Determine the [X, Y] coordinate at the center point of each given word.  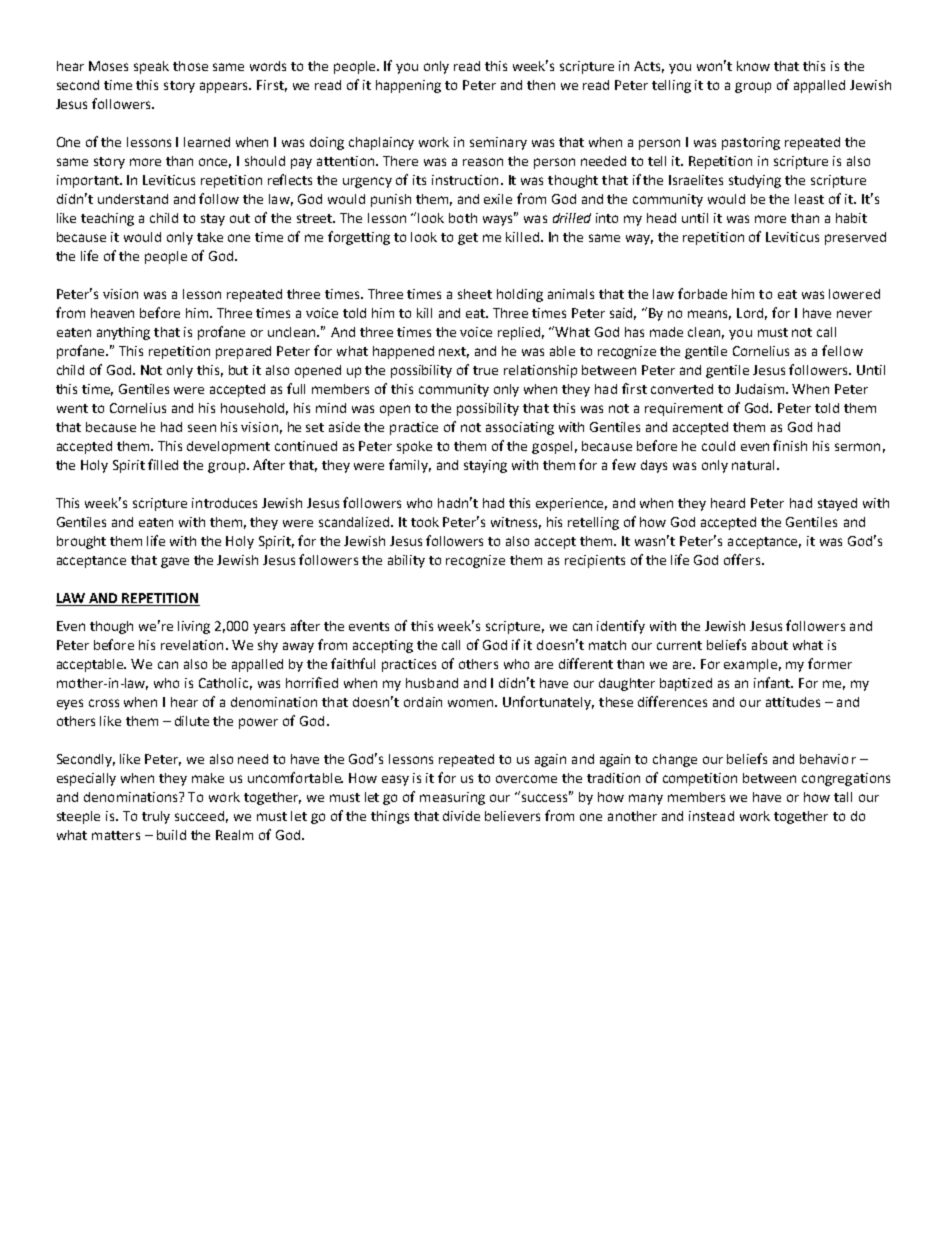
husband [432, 683]
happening [408, 86]
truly [156, 817]
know [753, 66]
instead [711, 816]
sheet [475, 294]
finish [790, 445]
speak [151, 67]
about [770, 645]
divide [461, 816]
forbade [702, 293]
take [210, 237]
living [194, 627]
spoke [414, 447]
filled [163, 464]
